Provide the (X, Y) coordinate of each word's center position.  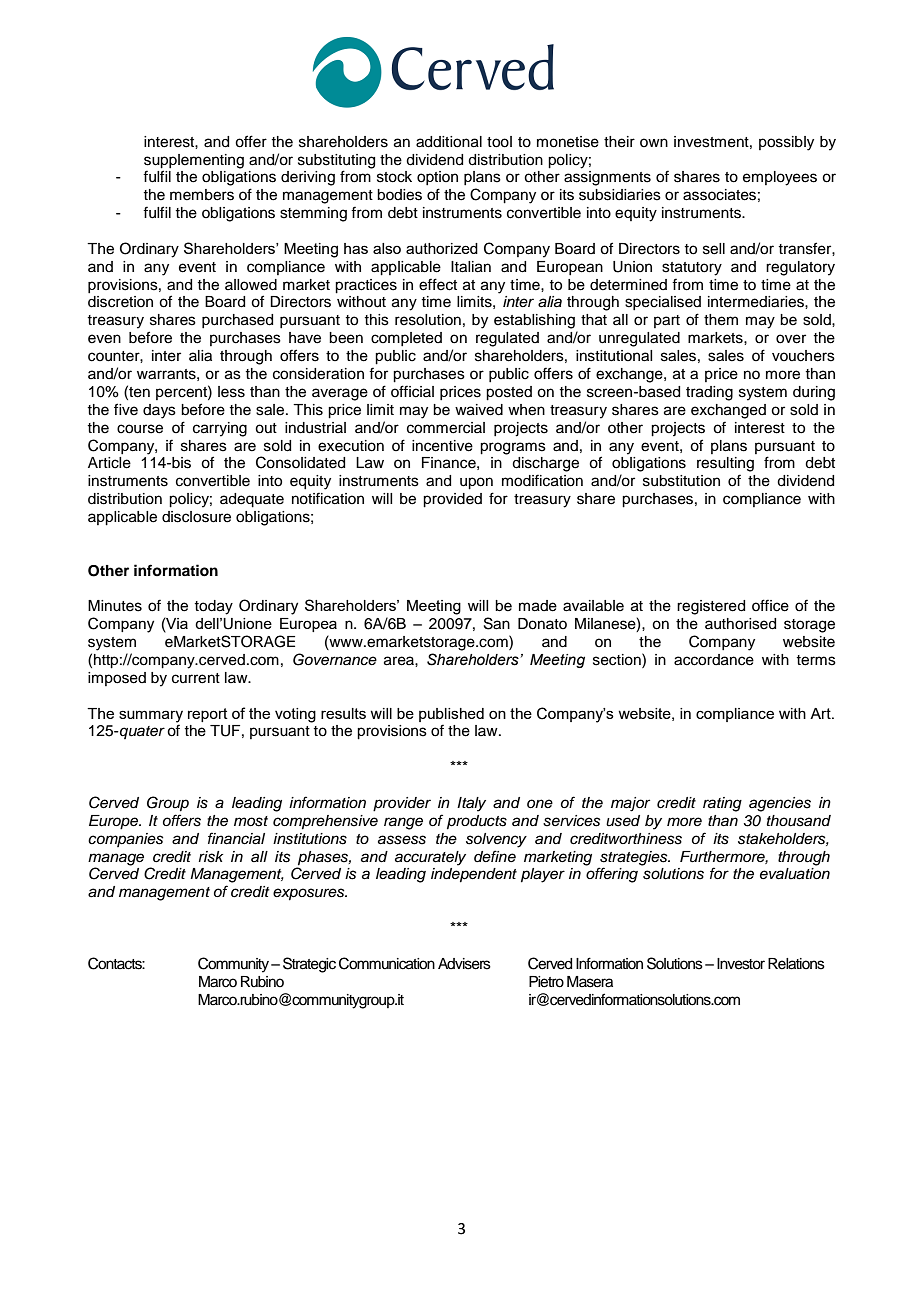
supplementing (194, 161)
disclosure (196, 517)
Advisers (464, 964)
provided (452, 500)
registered (711, 607)
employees (780, 178)
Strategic (309, 965)
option (437, 178)
